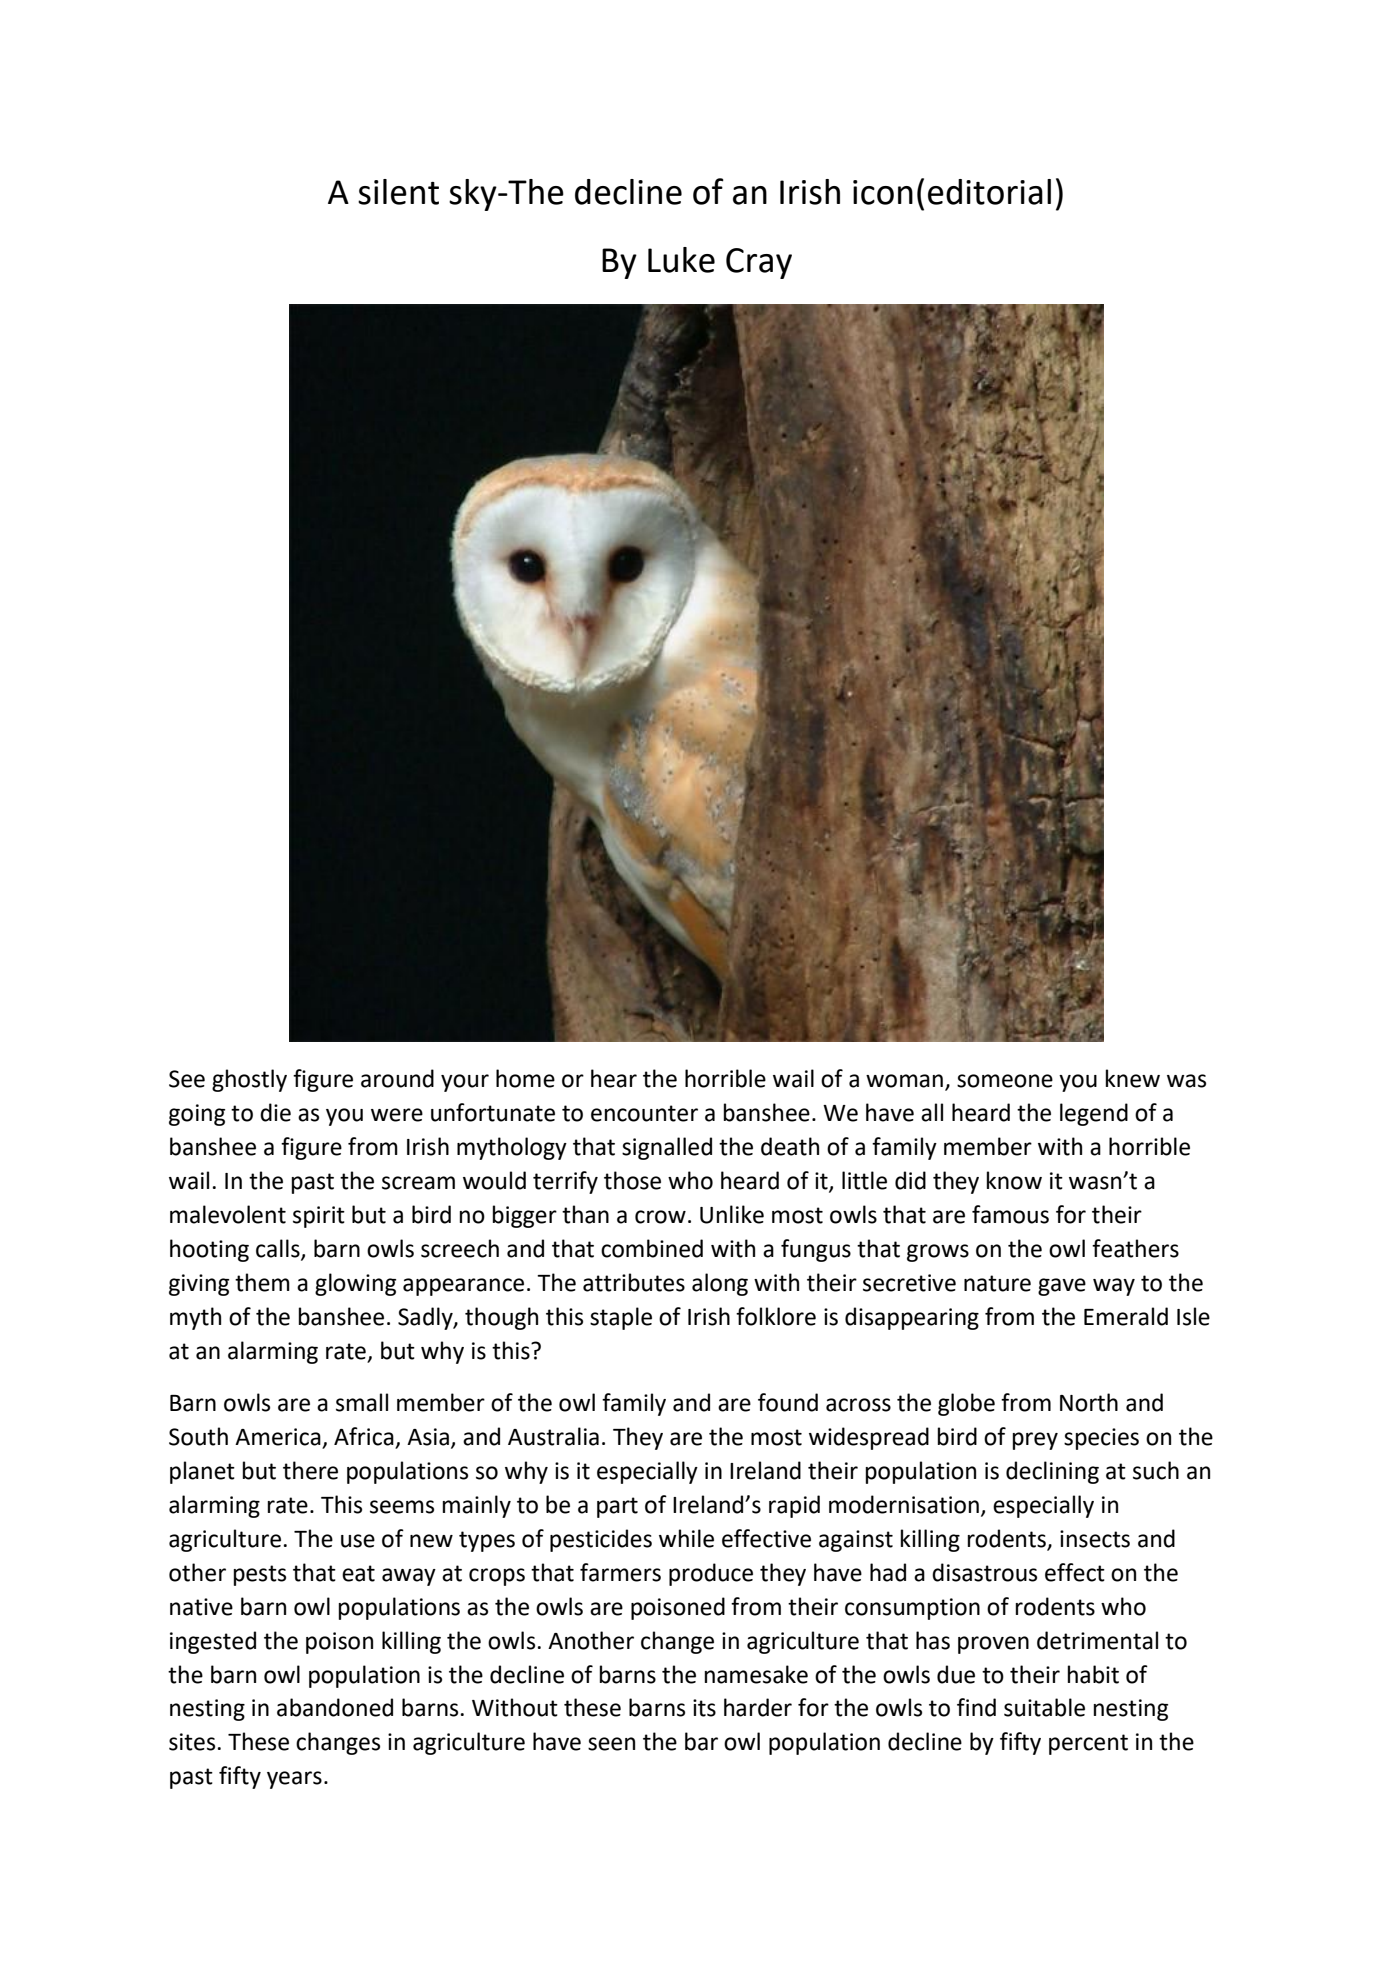 The width and height of the screenshot is (1393, 1970). Describe the element at coordinates (1133, 1078) in the screenshot. I see `knew` at that location.
